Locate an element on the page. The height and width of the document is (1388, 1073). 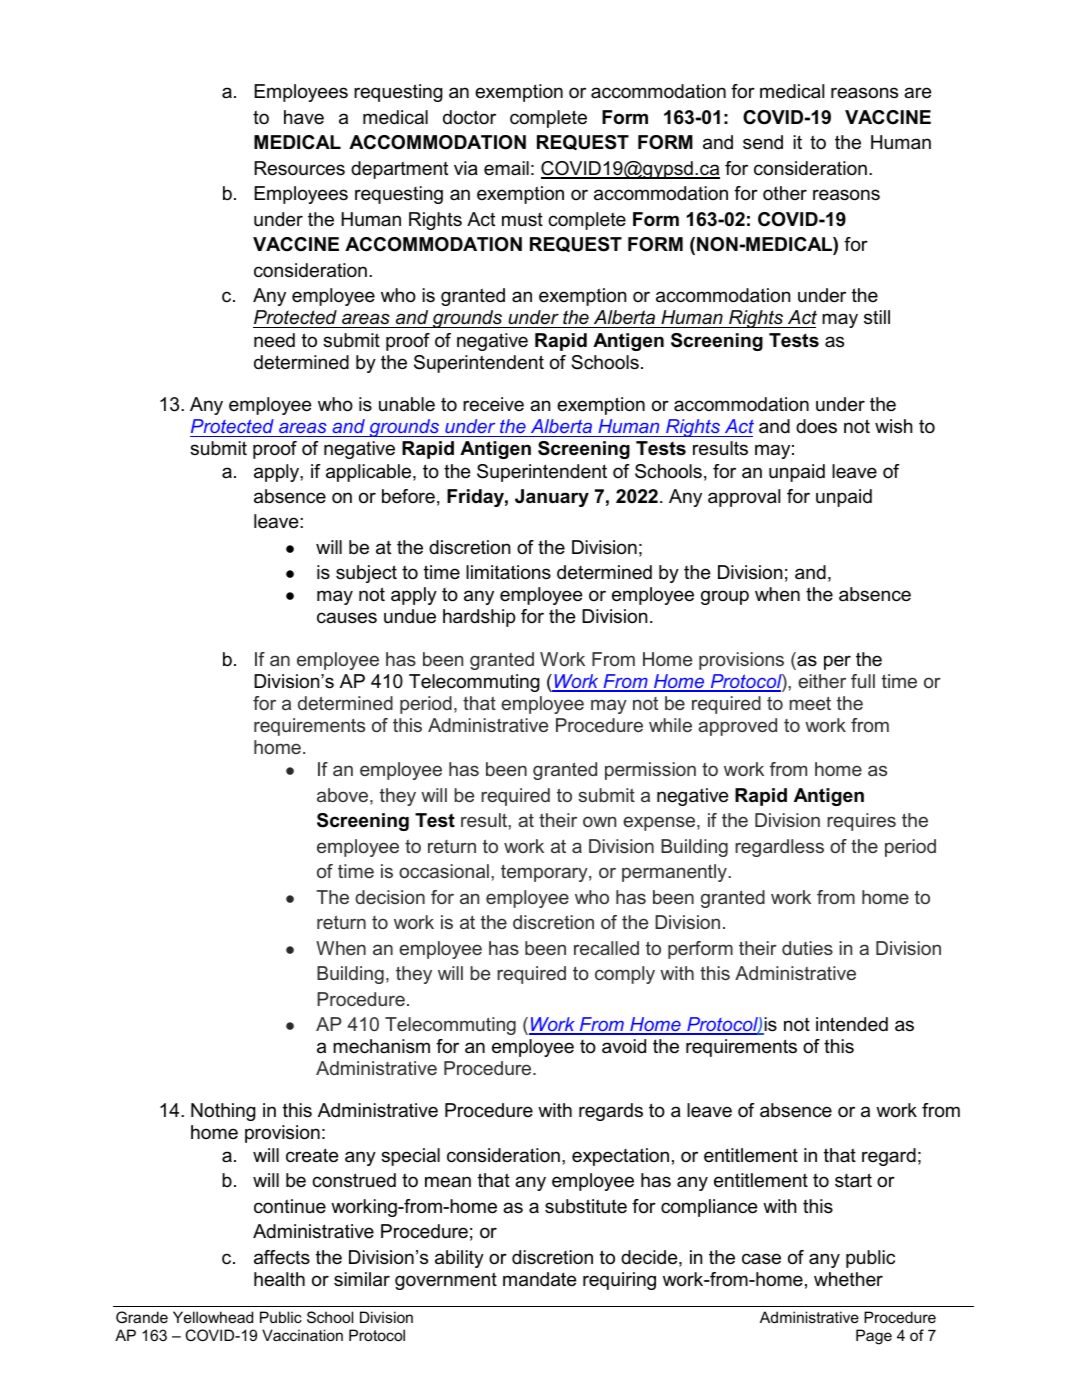
occasional is located at coordinates (444, 871).
